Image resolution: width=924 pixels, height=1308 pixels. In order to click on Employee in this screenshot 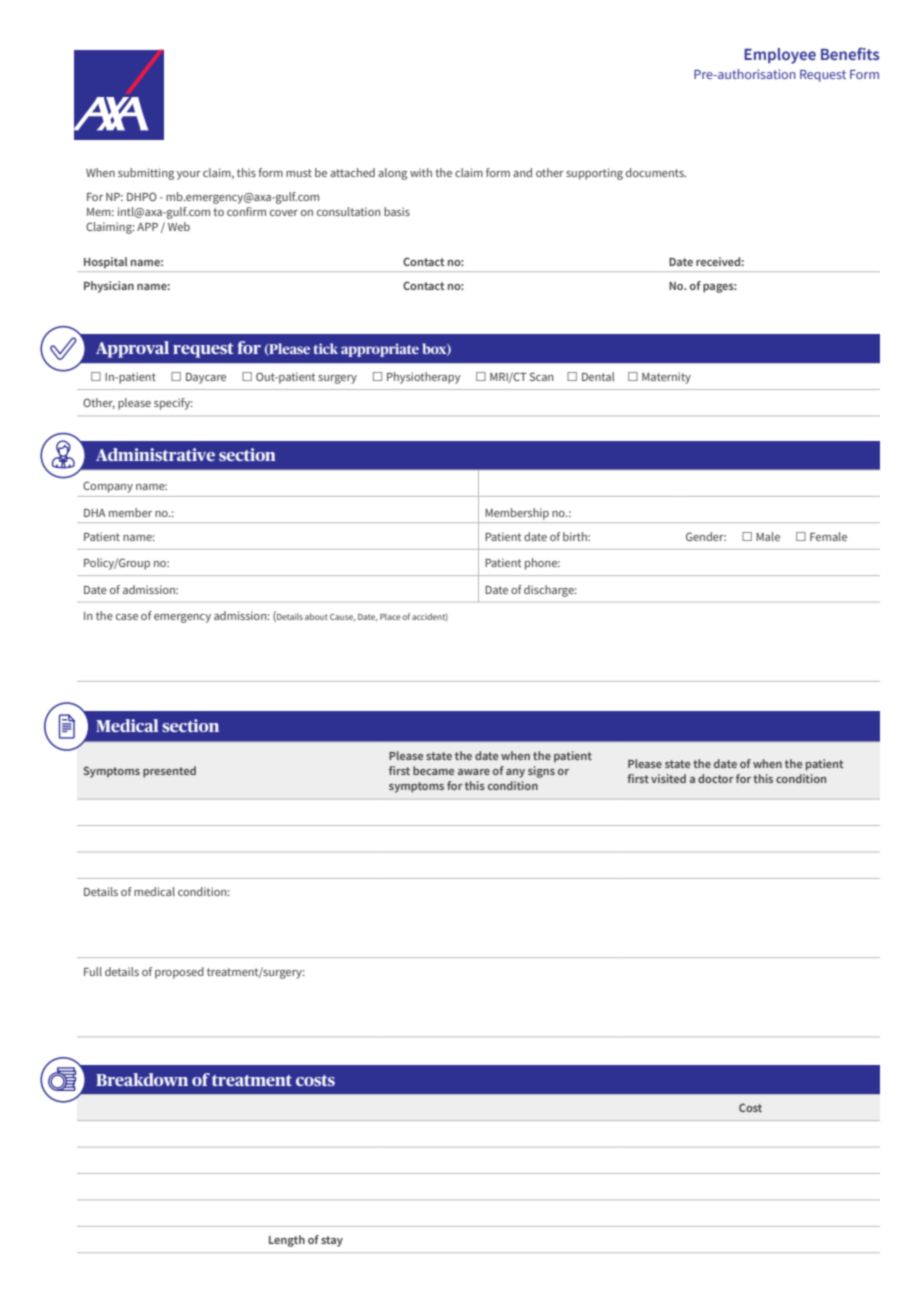, I will do `click(780, 56)`.
